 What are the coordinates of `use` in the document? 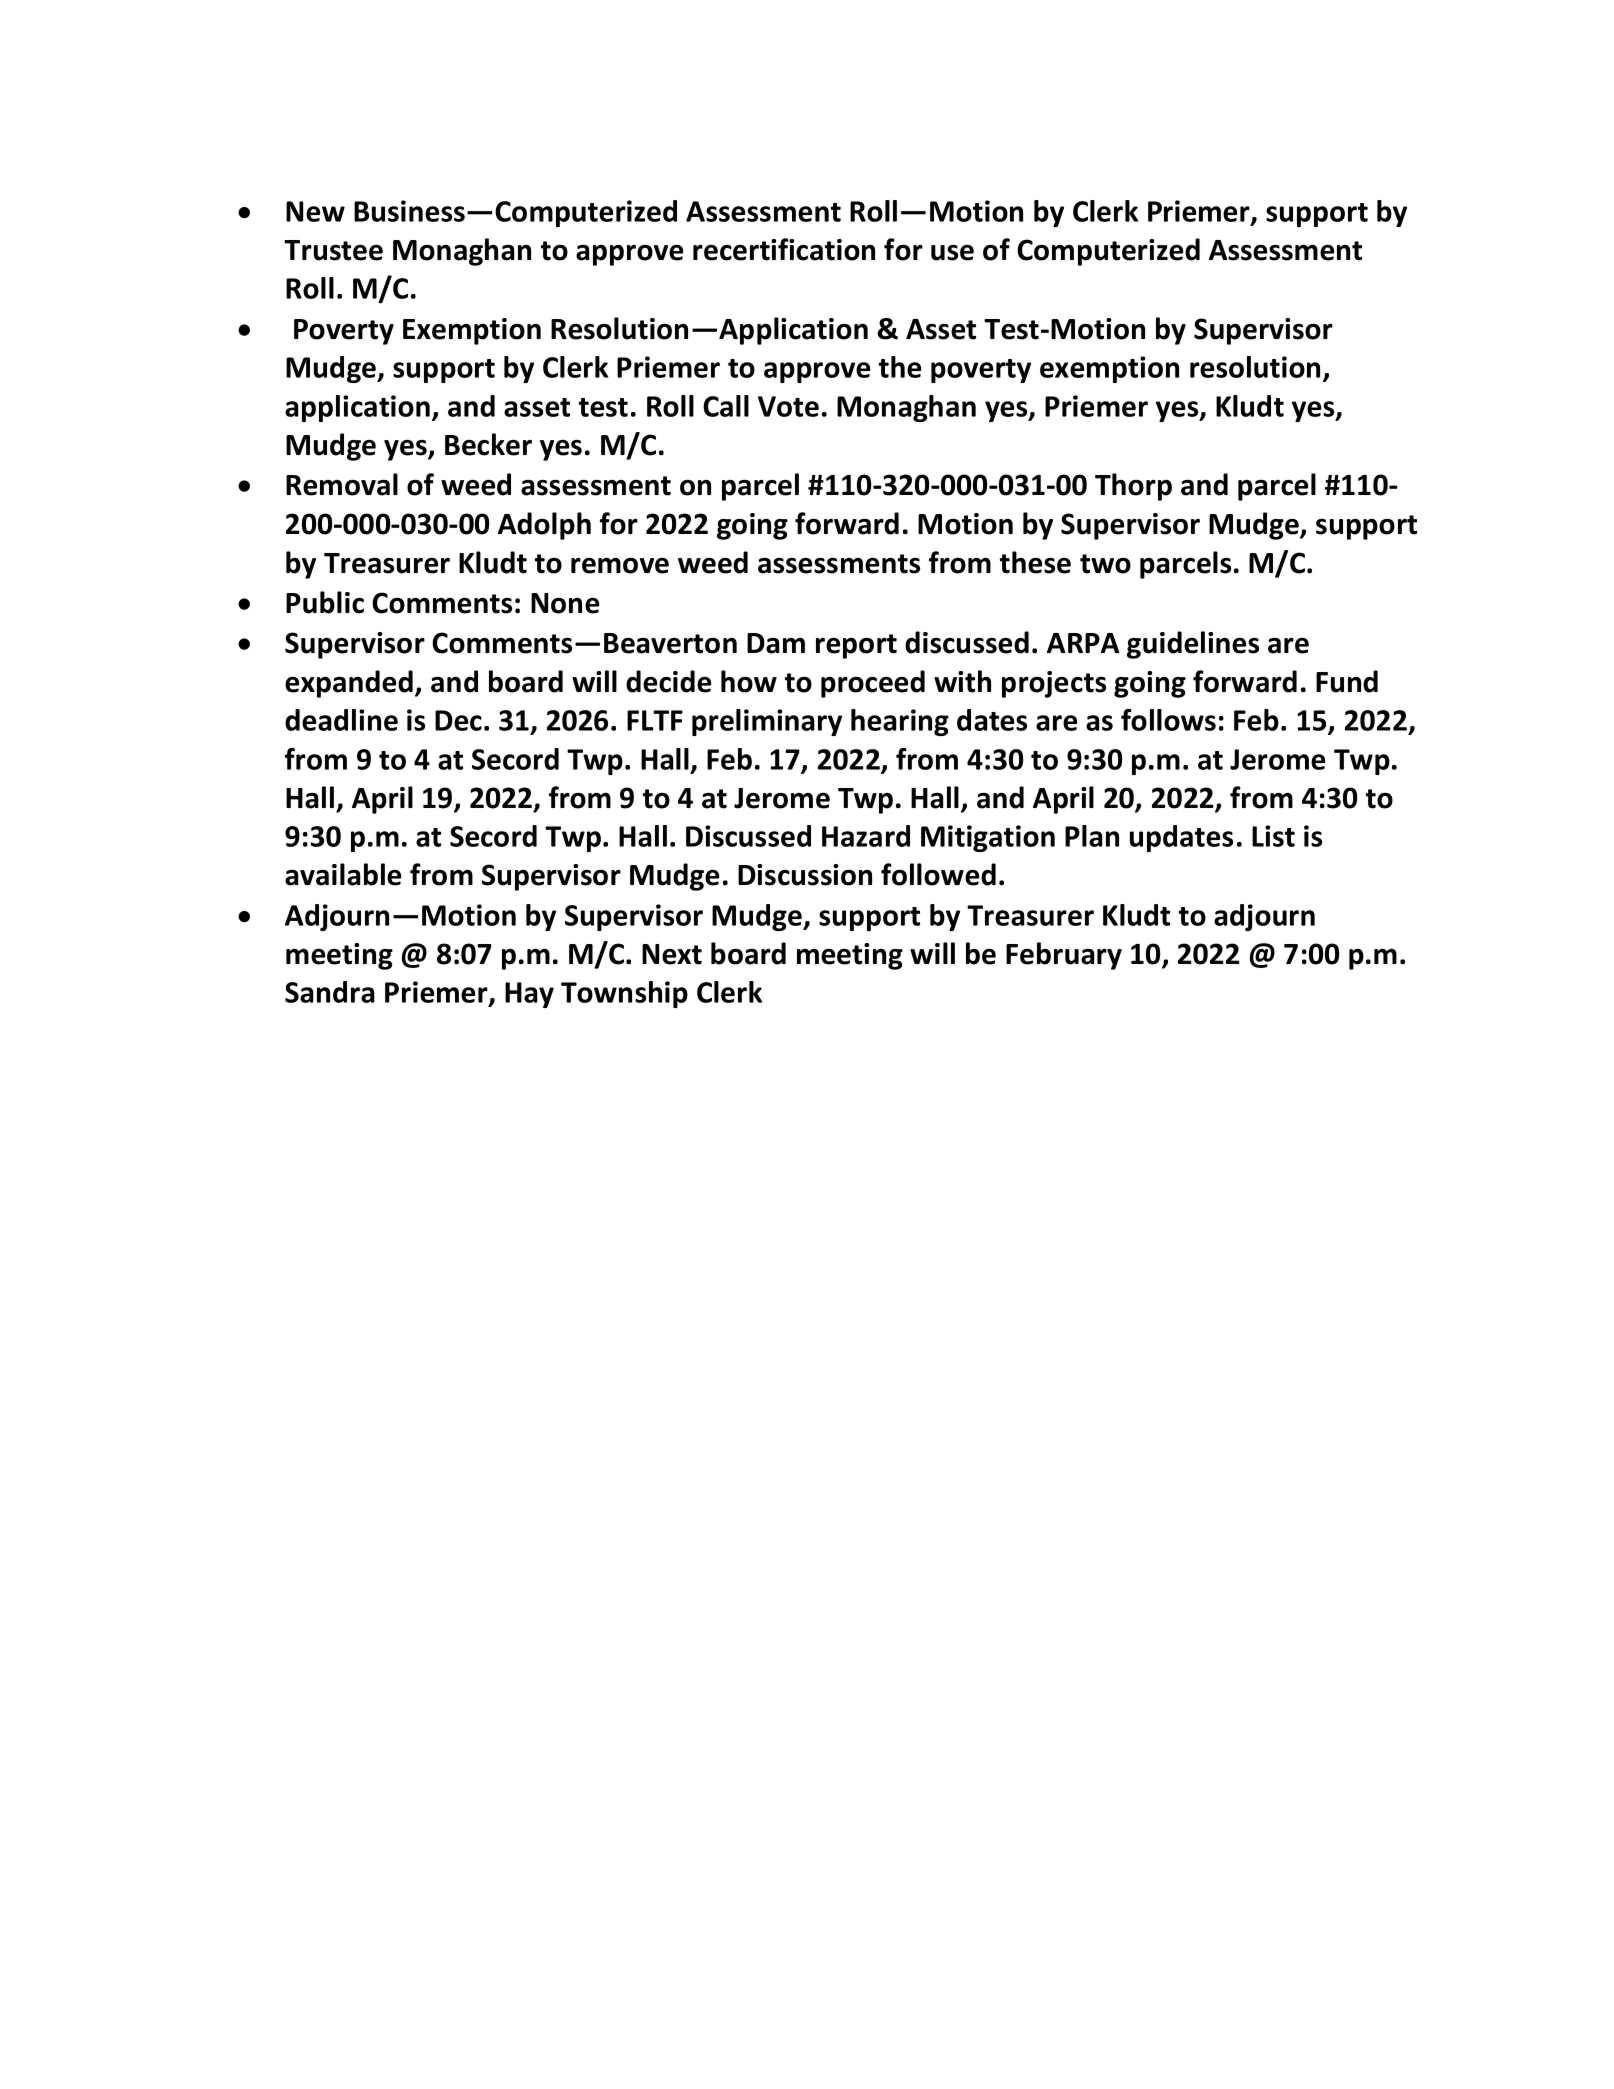 It's located at (952, 253).
